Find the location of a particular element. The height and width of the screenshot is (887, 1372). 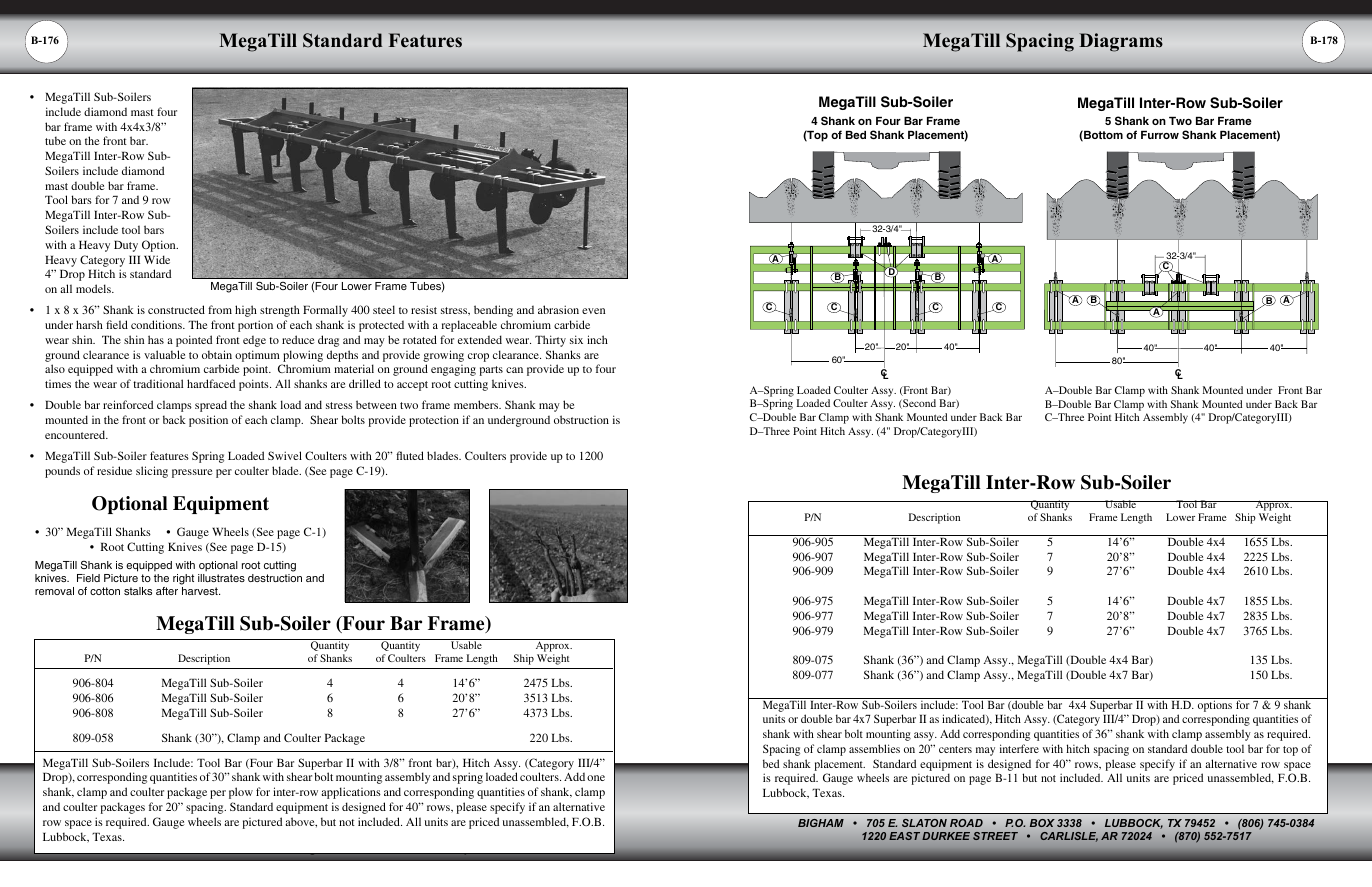

constructed is located at coordinates (176, 309).
